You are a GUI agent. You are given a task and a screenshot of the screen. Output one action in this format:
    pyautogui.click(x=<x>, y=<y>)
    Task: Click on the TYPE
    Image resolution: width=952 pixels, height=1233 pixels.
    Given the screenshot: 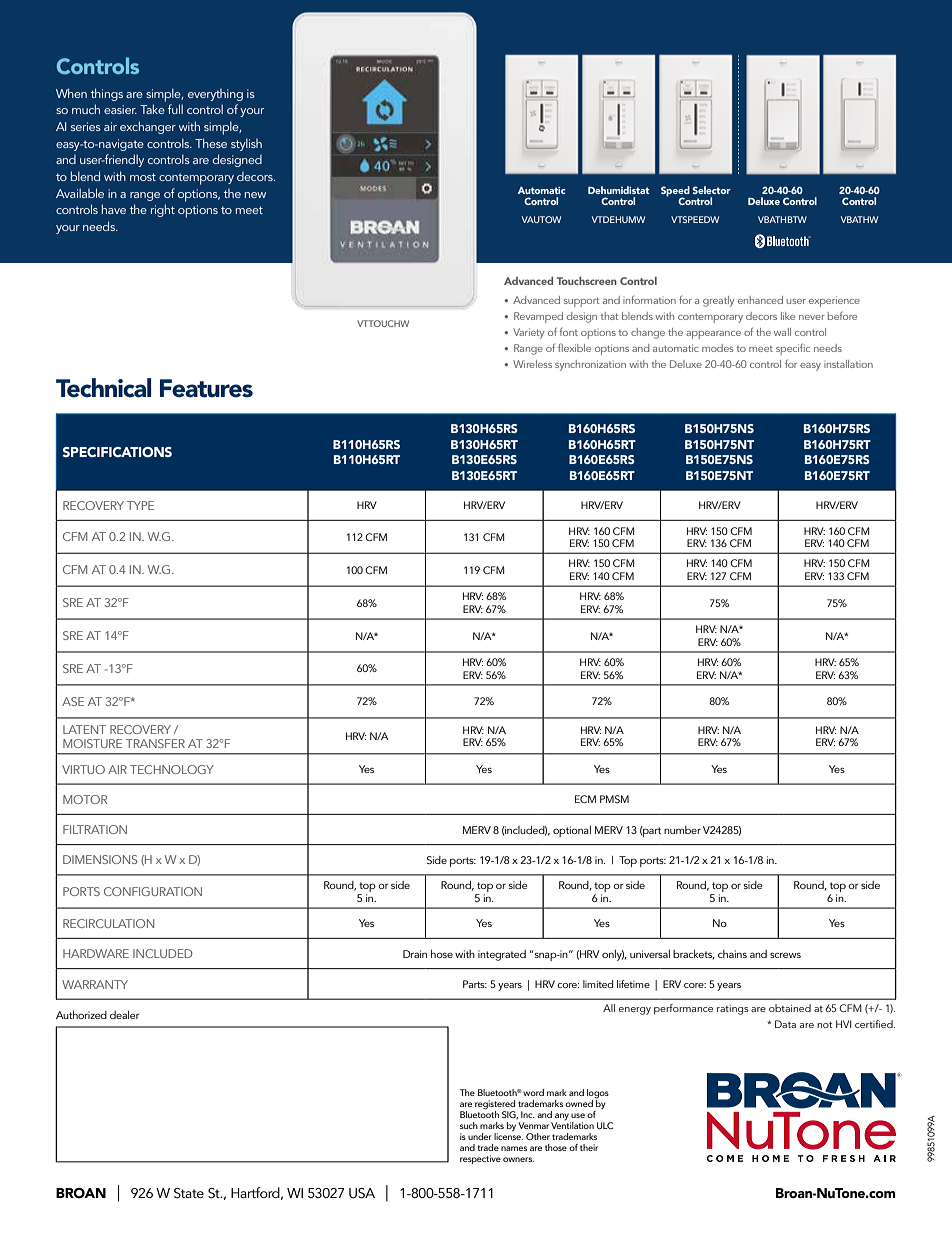 What is the action you would take?
    pyautogui.click(x=140, y=505)
